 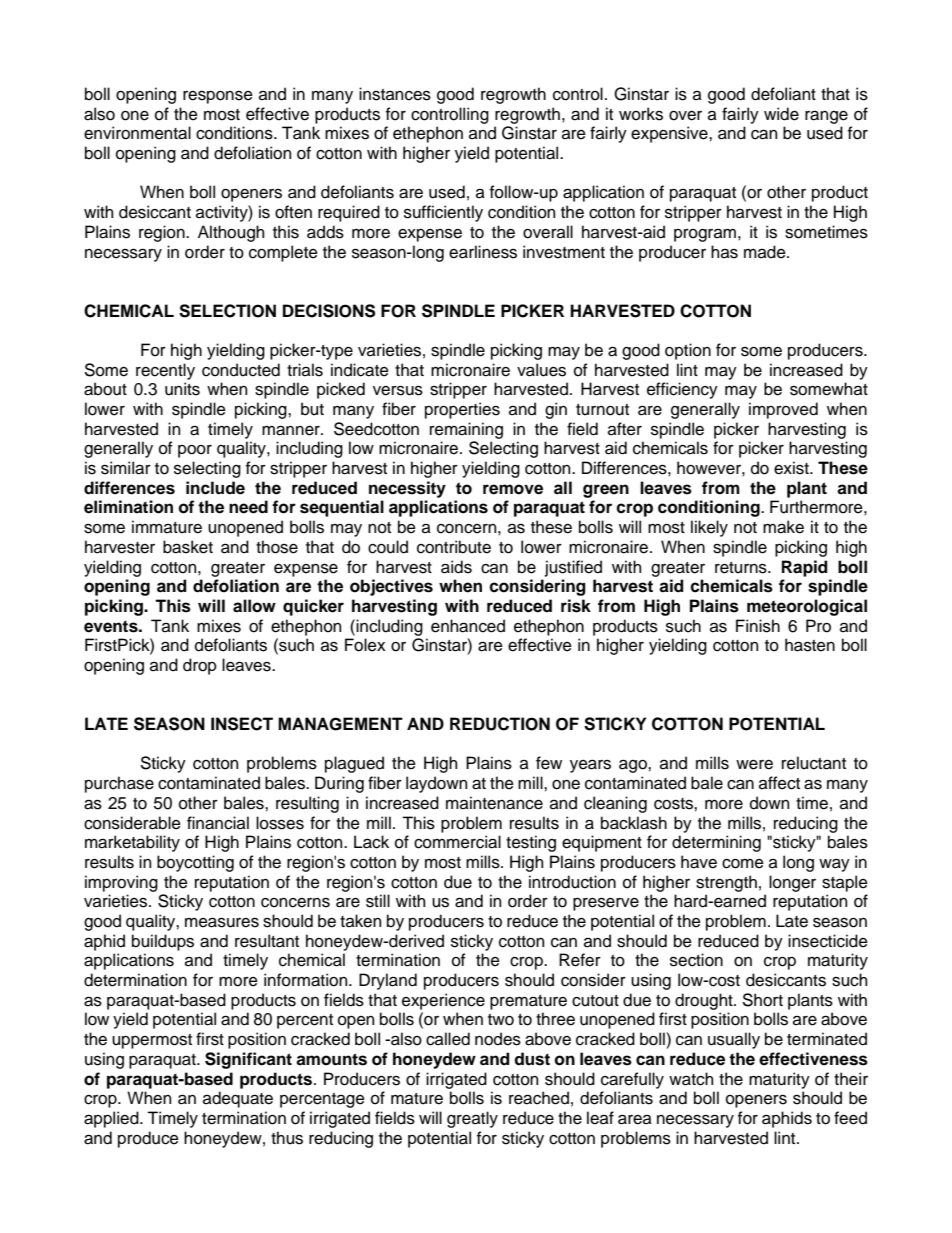 What do you see at coordinates (457, 842) in the document?
I see `commercial` at bounding box center [457, 842].
